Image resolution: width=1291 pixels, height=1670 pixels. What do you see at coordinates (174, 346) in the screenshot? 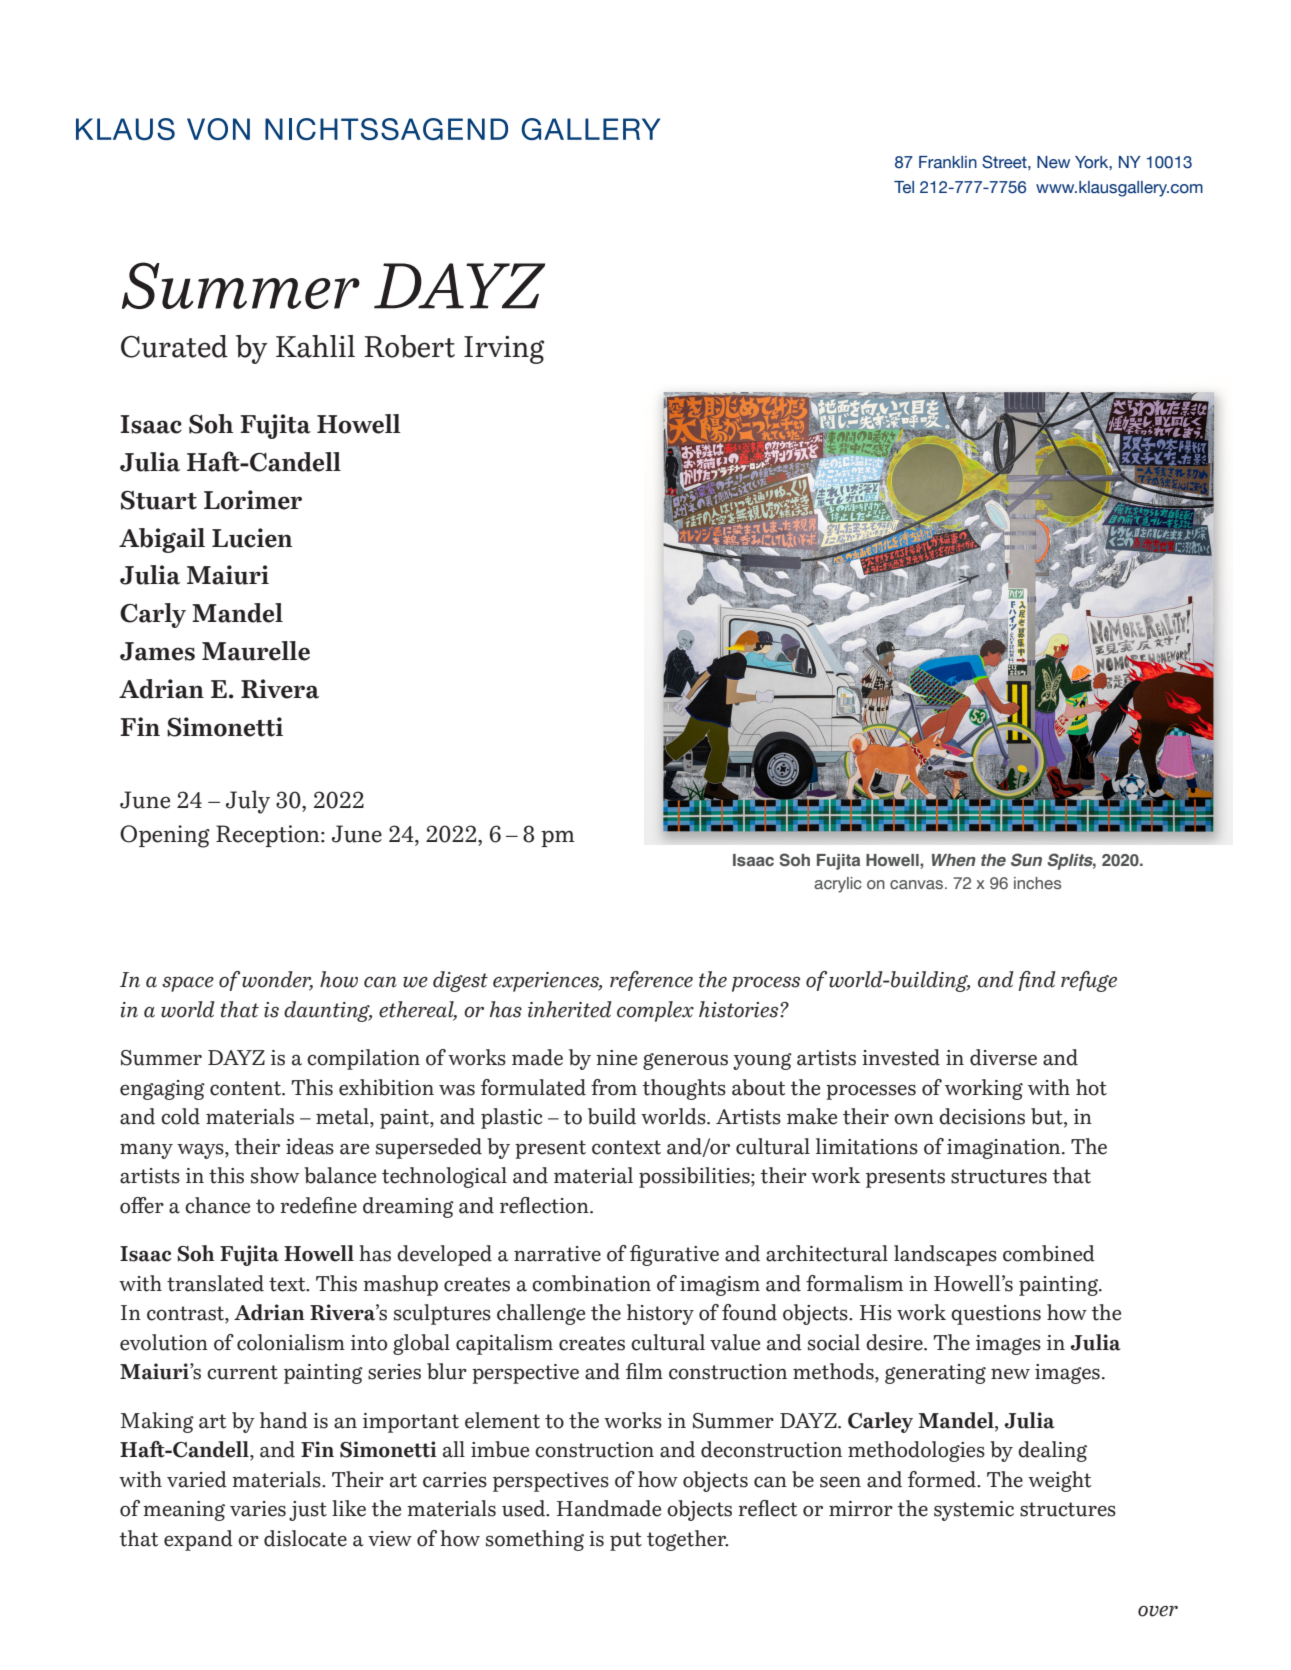
I see `Curated` at bounding box center [174, 346].
